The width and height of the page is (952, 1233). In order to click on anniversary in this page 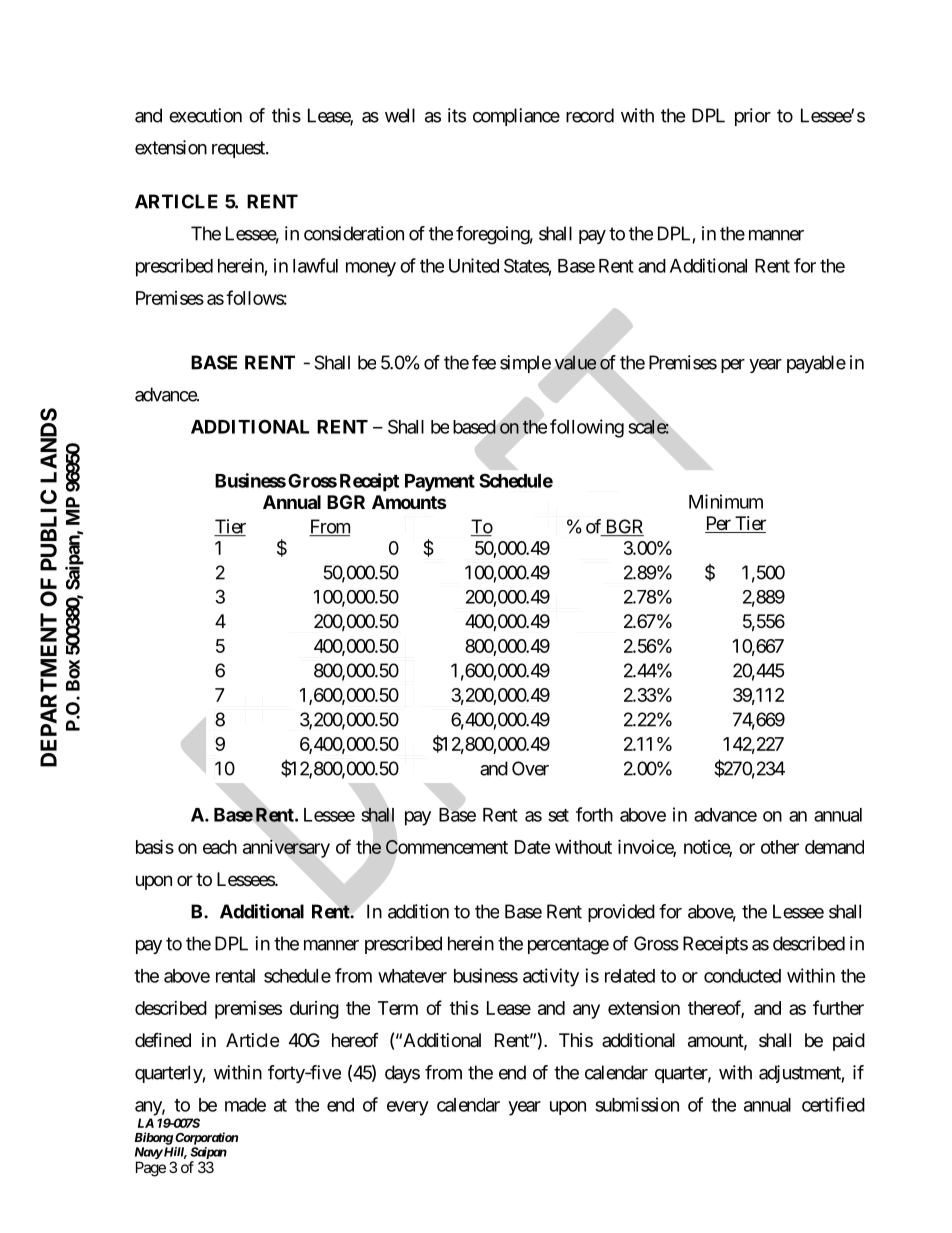, I will do `click(286, 848)`.
